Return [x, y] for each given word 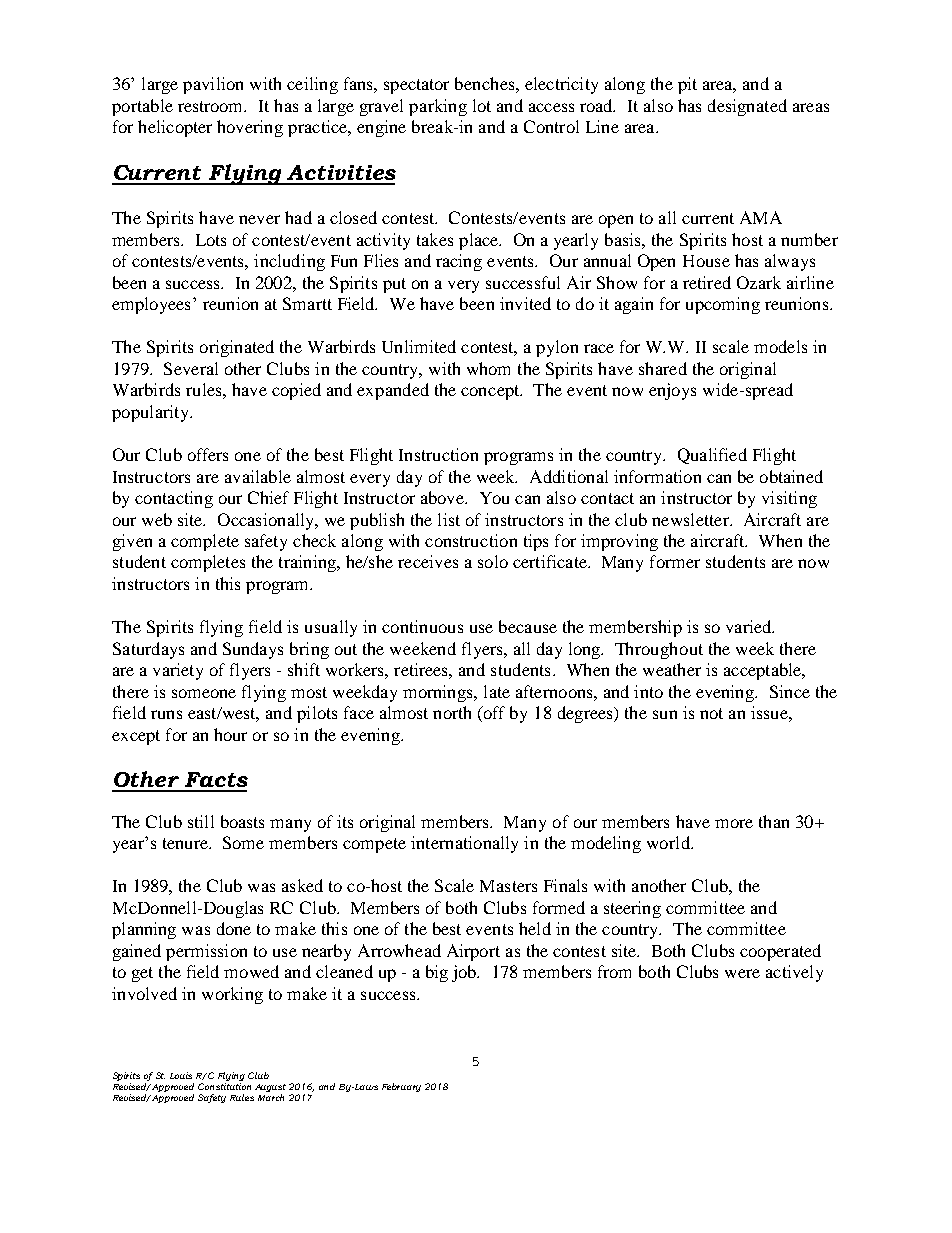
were [742, 973]
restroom [212, 106]
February [401, 1087]
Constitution [224, 1086]
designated [747, 107]
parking [438, 107]
